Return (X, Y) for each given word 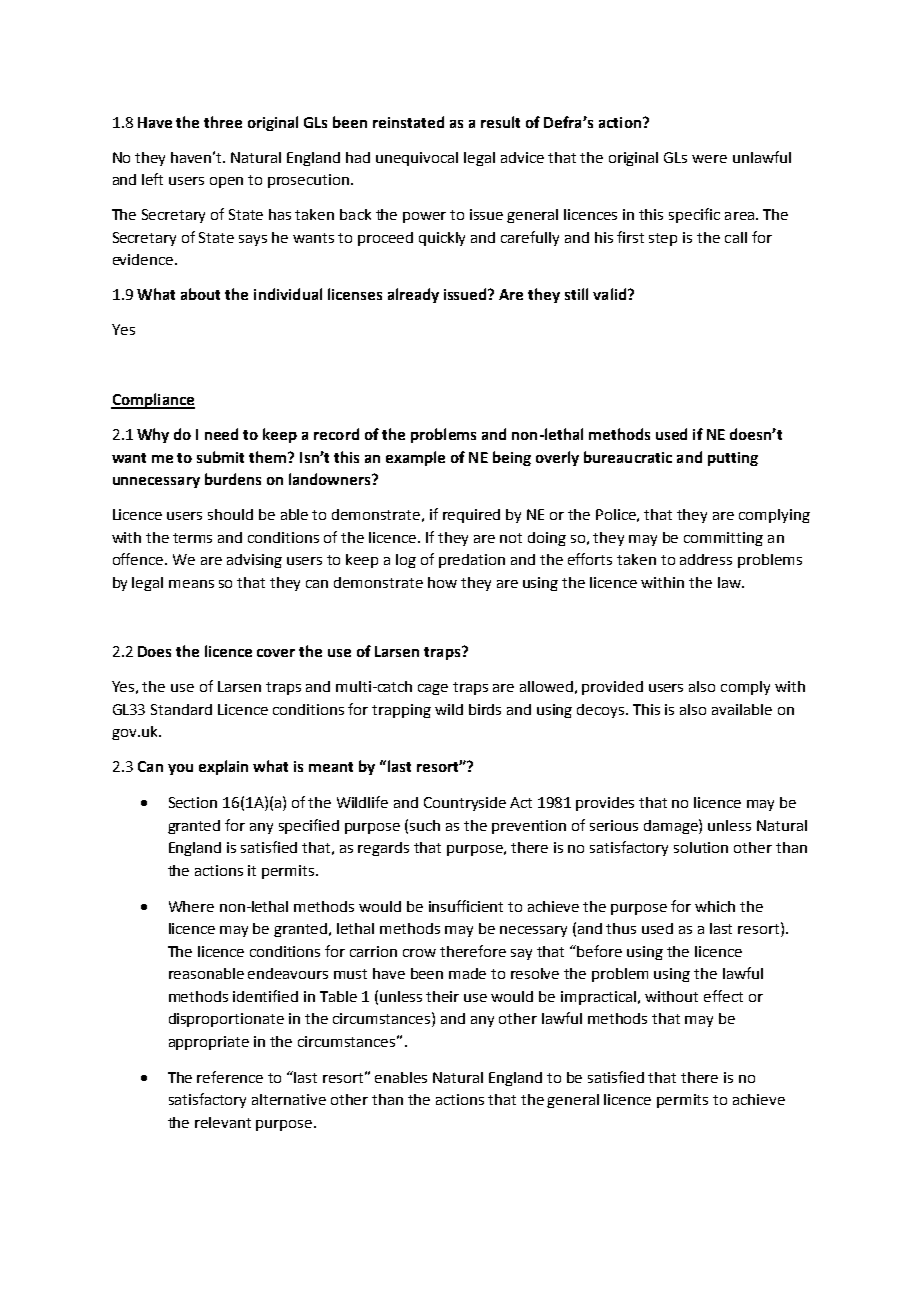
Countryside (465, 804)
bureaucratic (628, 457)
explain (223, 767)
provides (605, 804)
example (415, 458)
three (223, 122)
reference (230, 1077)
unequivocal (417, 159)
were (709, 159)
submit (220, 457)
